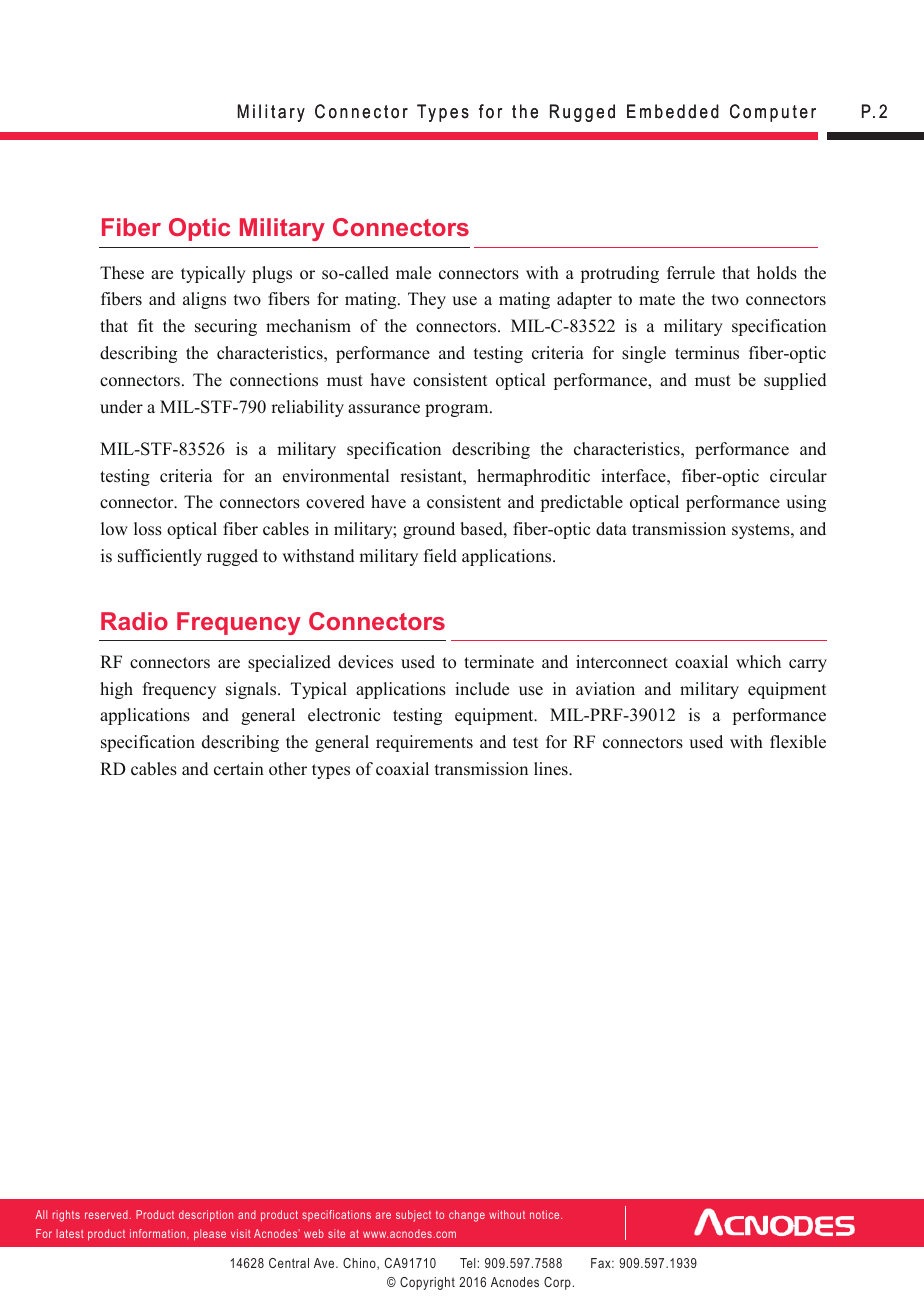 This screenshot has width=924, height=1308. What do you see at coordinates (429, 530) in the screenshot?
I see `ground` at bounding box center [429, 530].
